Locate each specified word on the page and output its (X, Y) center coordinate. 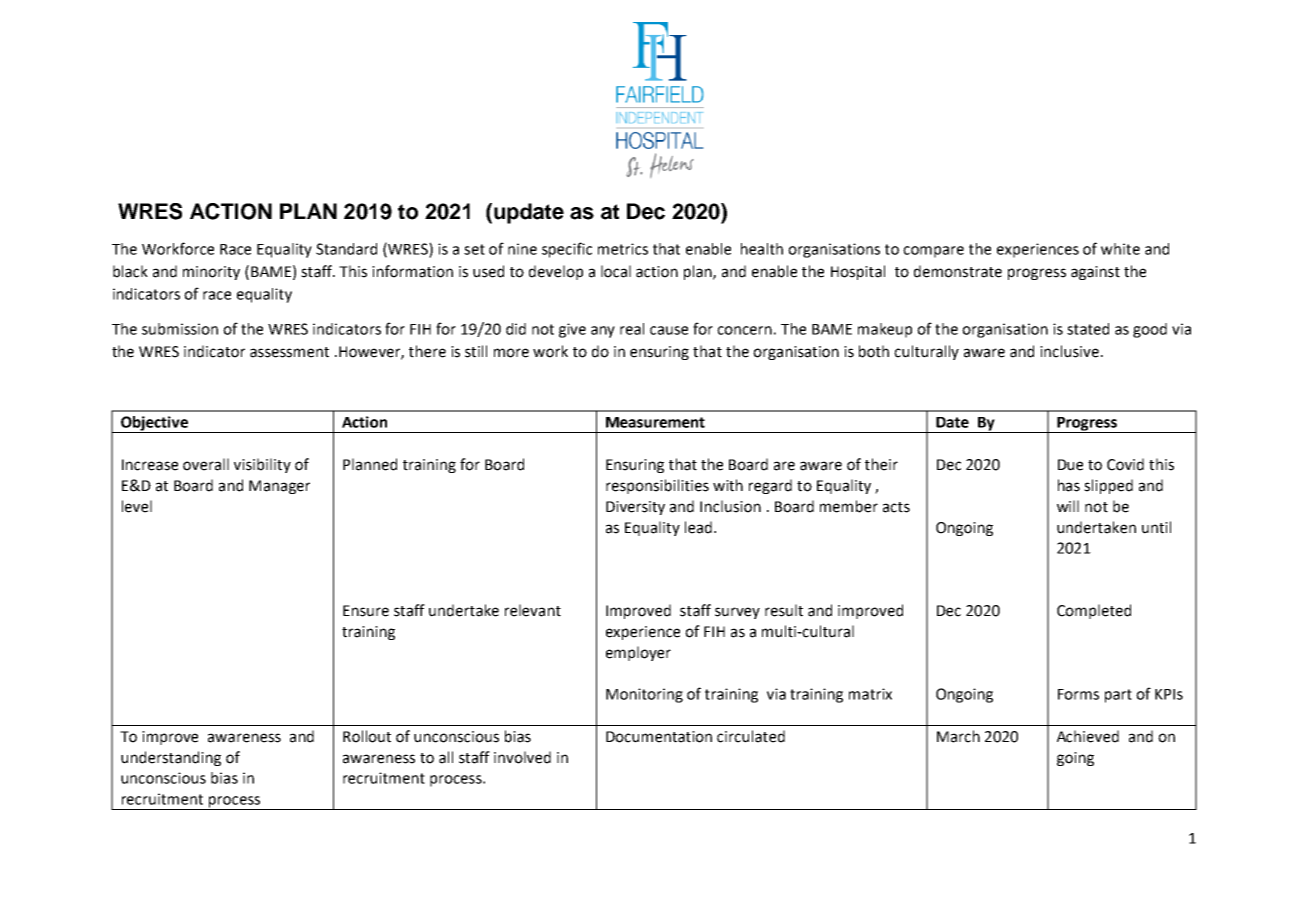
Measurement (655, 422)
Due (1070, 465)
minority (211, 273)
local (616, 271)
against (1095, 273)
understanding (171, 758)
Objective (154, 424)
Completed (1094, 611)
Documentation (659, 737)
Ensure (366, 611)
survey (737, 613)
